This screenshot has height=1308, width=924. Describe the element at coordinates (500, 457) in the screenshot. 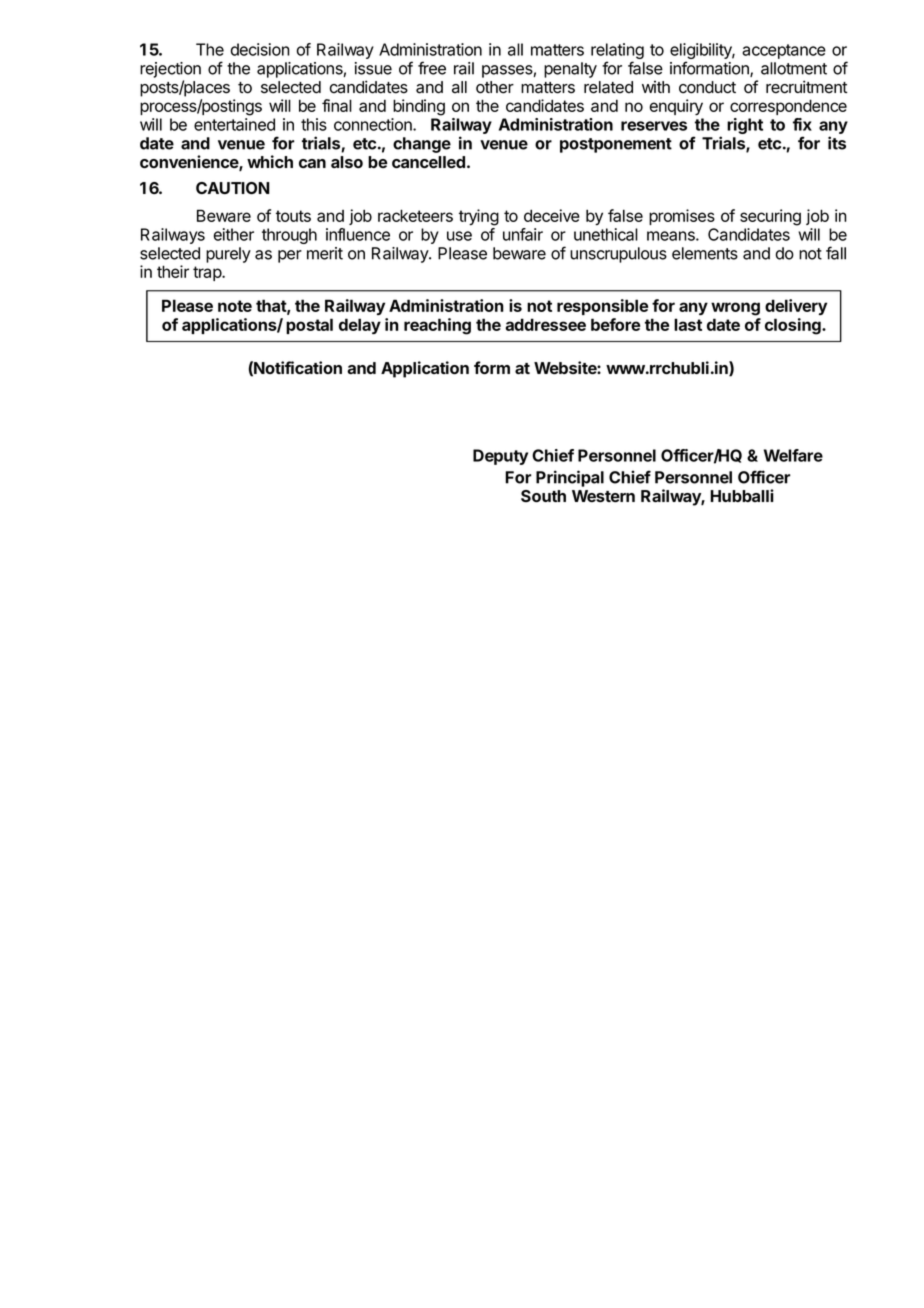

I see `Deputy` at that location.
